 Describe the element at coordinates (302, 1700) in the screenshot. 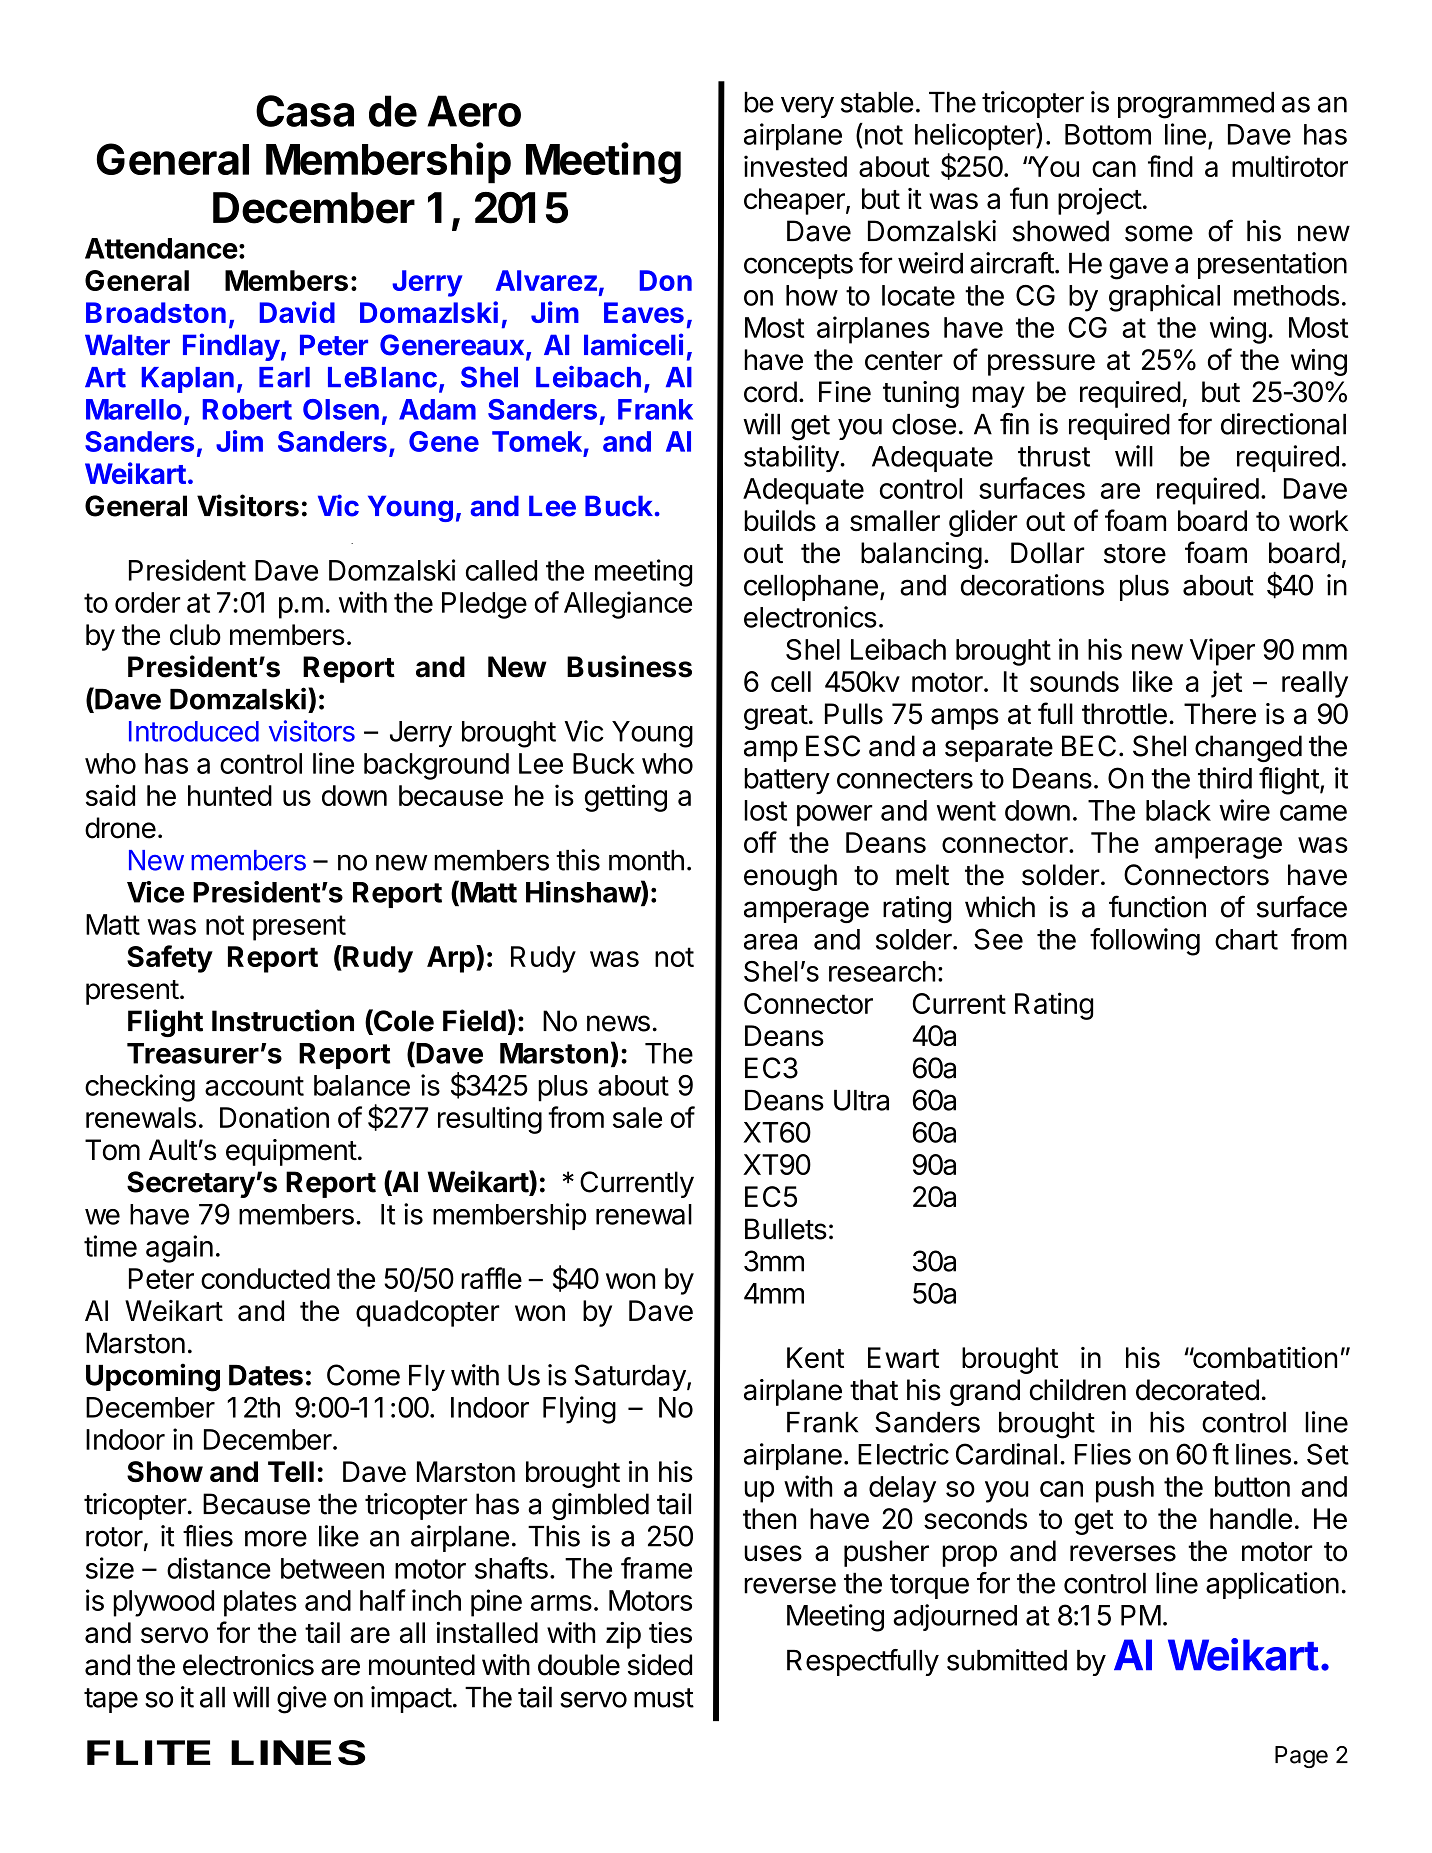

I see `give` at that location.
